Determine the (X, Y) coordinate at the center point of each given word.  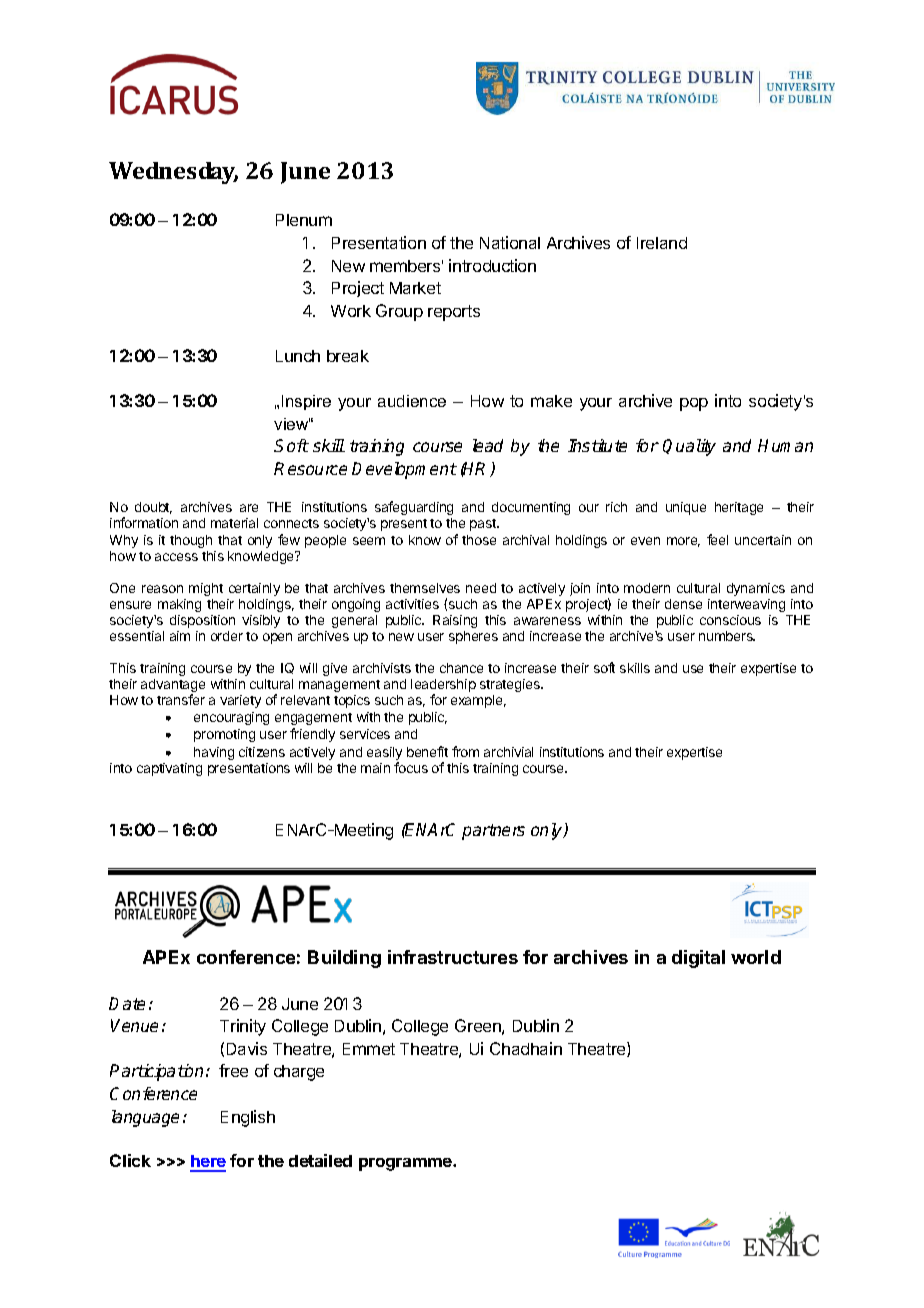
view (292, 424)
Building (344, 959)
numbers (727, 636)
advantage (173, 687)
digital (698, 959)
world (756, 957)
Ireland (662, 243)
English (248, 1118)
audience (412, 401)
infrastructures (453, 957)
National (510, 242)
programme (406, 1164)
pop (694, 404)
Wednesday (173, 173)
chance (461, 668)
